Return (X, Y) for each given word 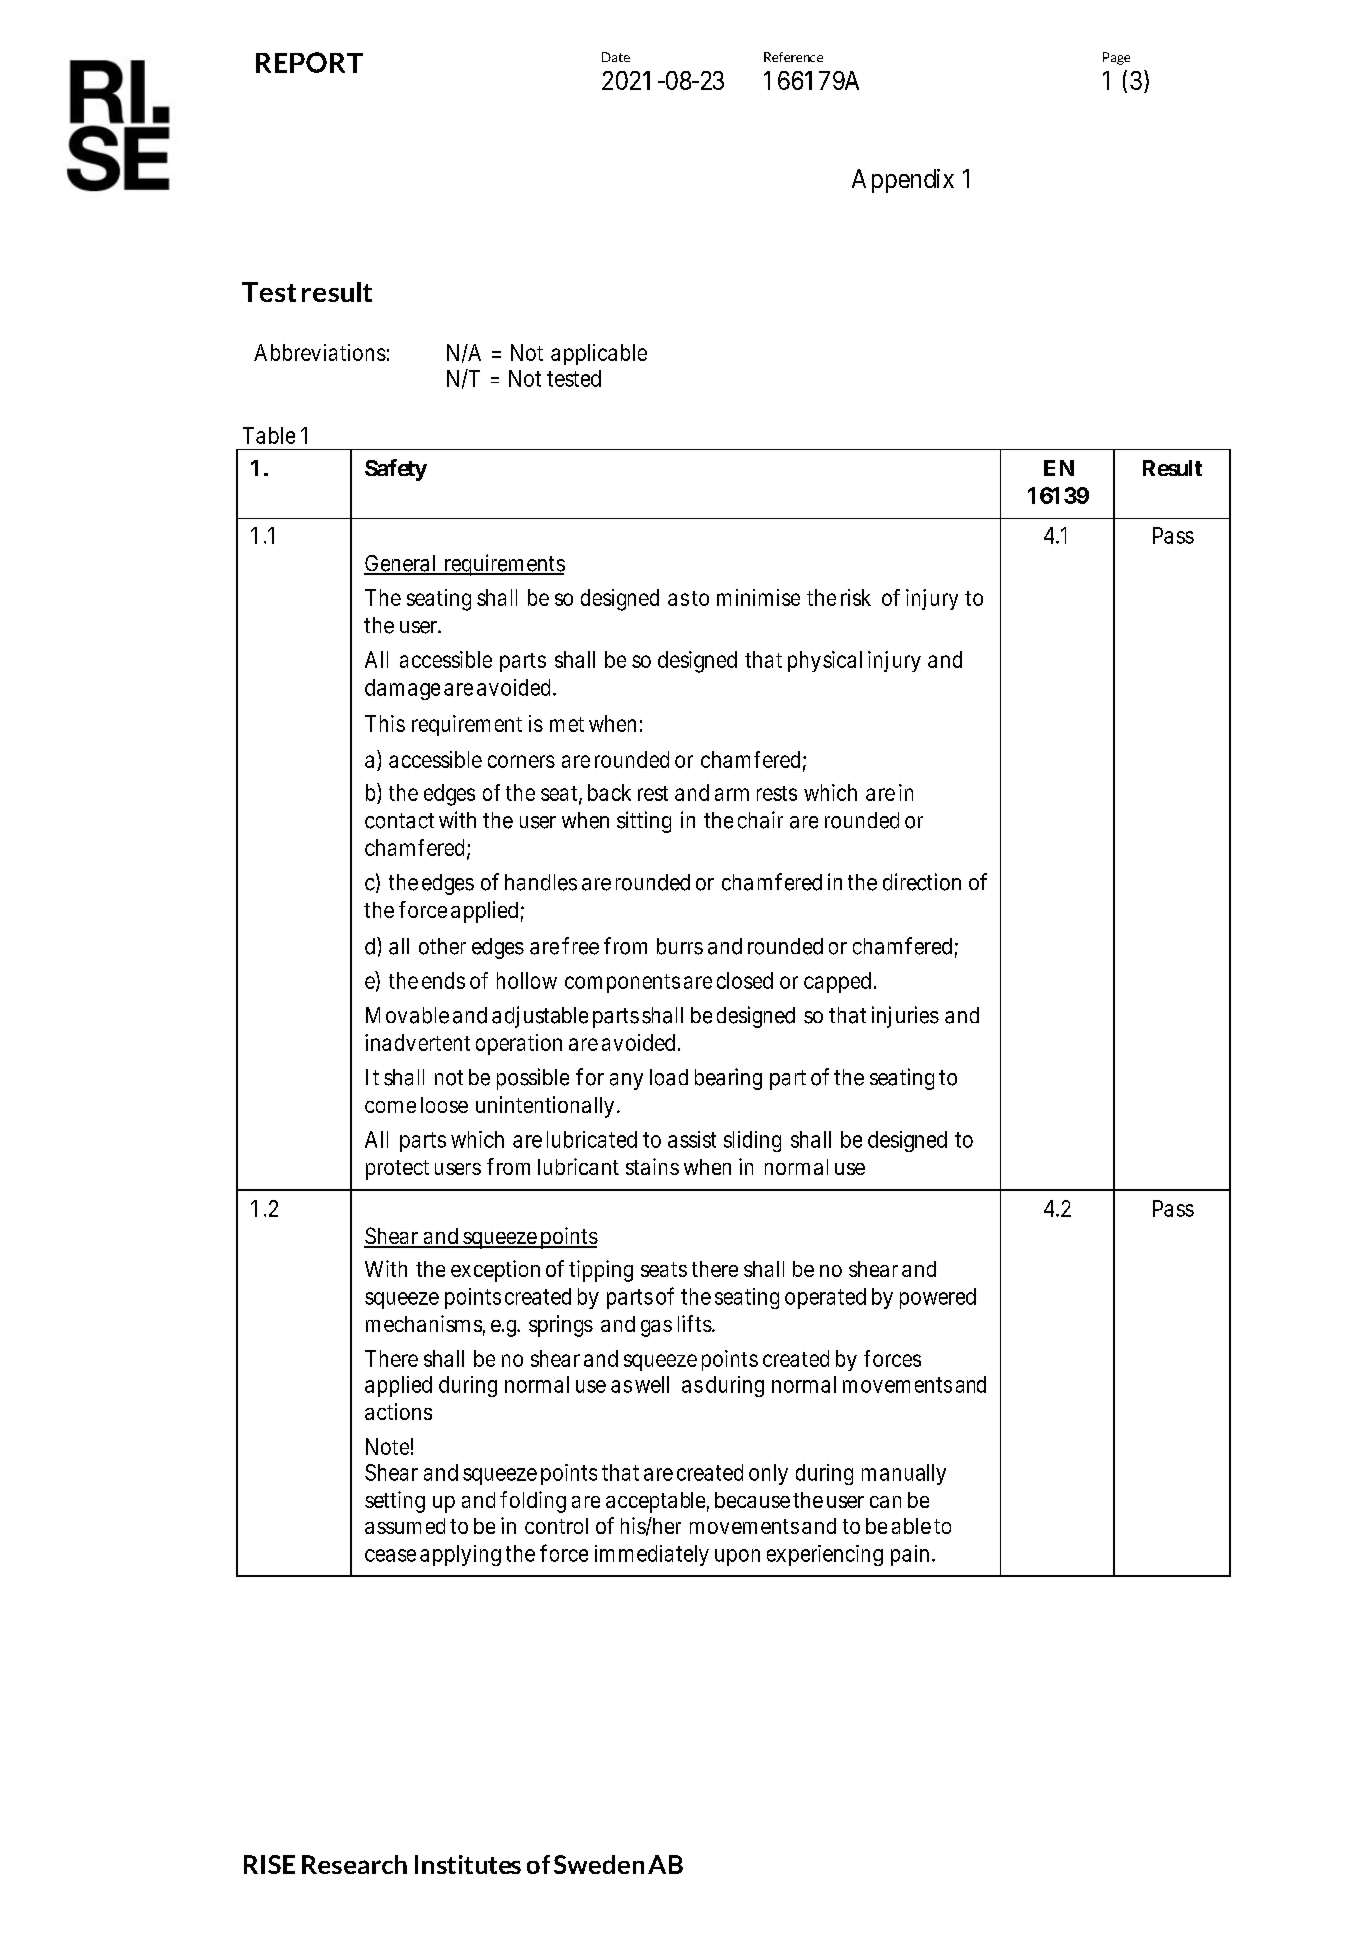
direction (922, 882)
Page (1116, 58)
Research (354, 1864)
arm (732, 794)
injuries (905, 1017)
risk (856, 597)
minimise (758, 597)
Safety (396, 470)
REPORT (309, 62)
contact (399, 821)
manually (904, 1474)
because (752, 1500)
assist (692, 1139)
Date (616, 57)
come (390, 1107)
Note (387, 1446)
